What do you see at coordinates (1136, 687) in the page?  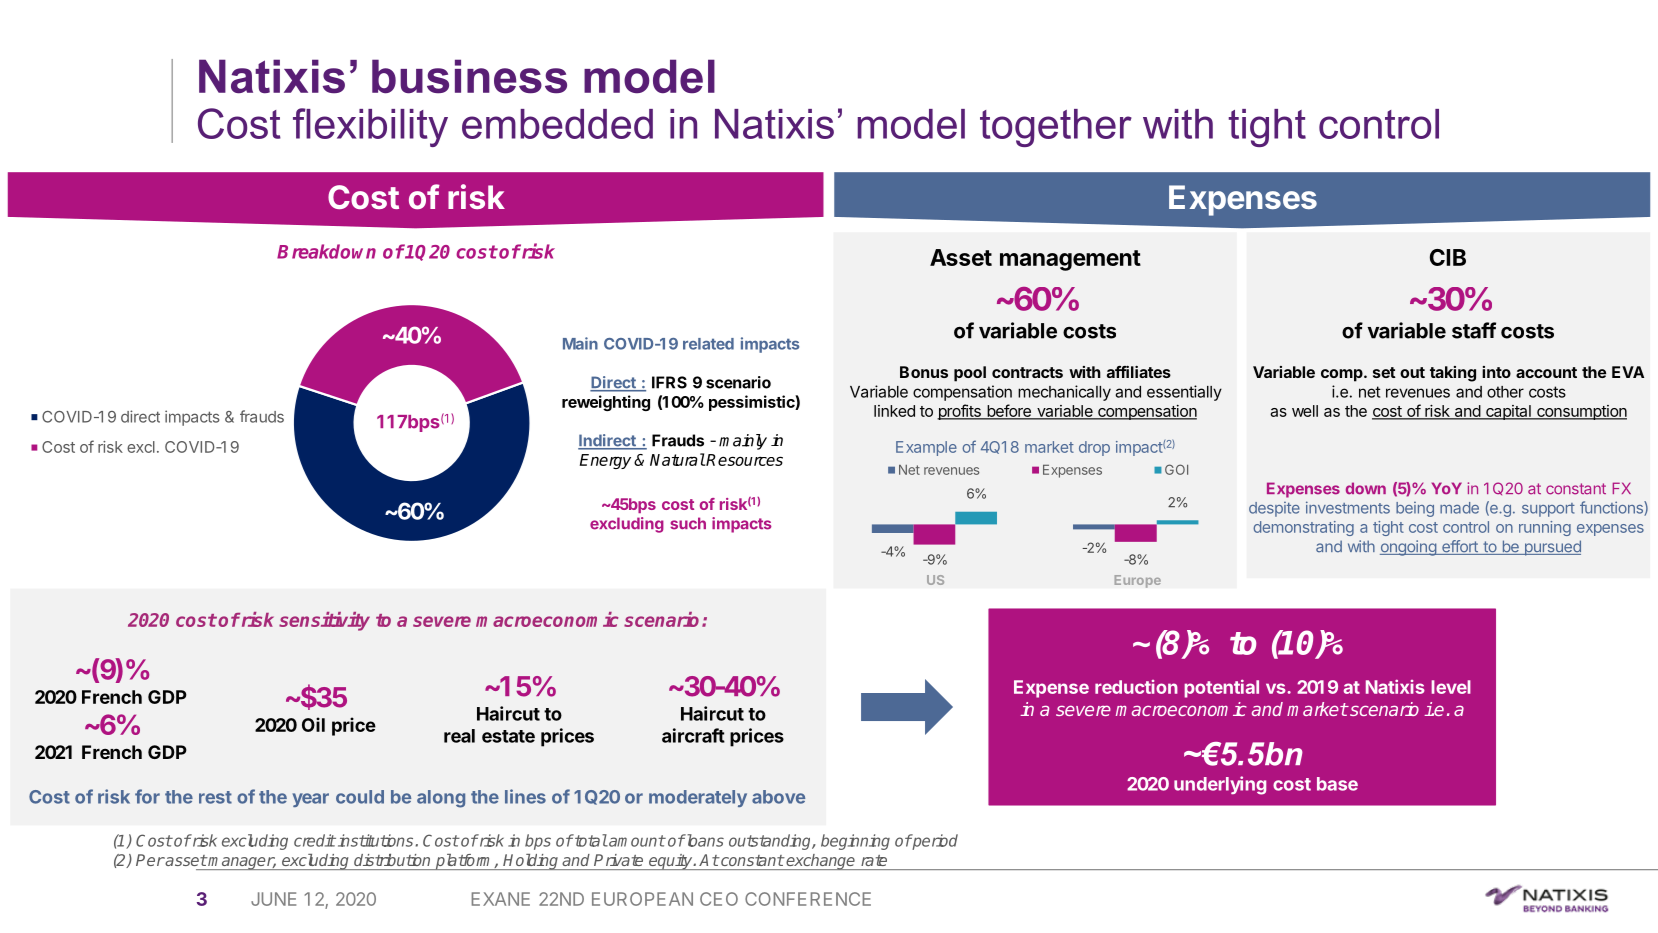 I see `reduction` at bounding box center [1136, 687].
